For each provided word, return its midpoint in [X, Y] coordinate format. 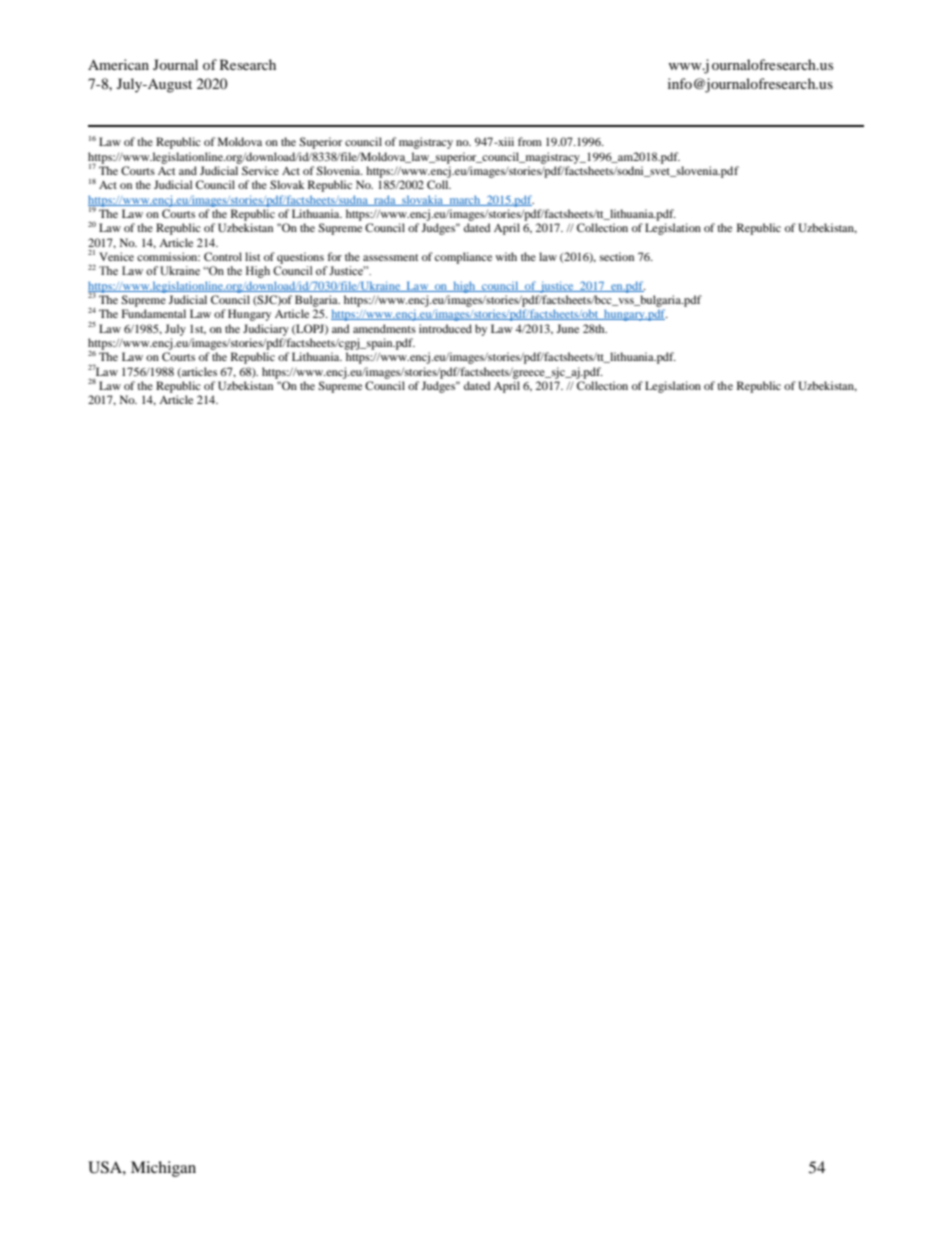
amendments [384, 328]
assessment [391, 257]
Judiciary [266, 330]
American [118, 64]
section [617, 256]
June [567, 328]
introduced [445, 328]
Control [223, 256]
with [506, 256]
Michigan [163, 1169]
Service [260, 170]
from [530, 141]
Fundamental [154, 313]
